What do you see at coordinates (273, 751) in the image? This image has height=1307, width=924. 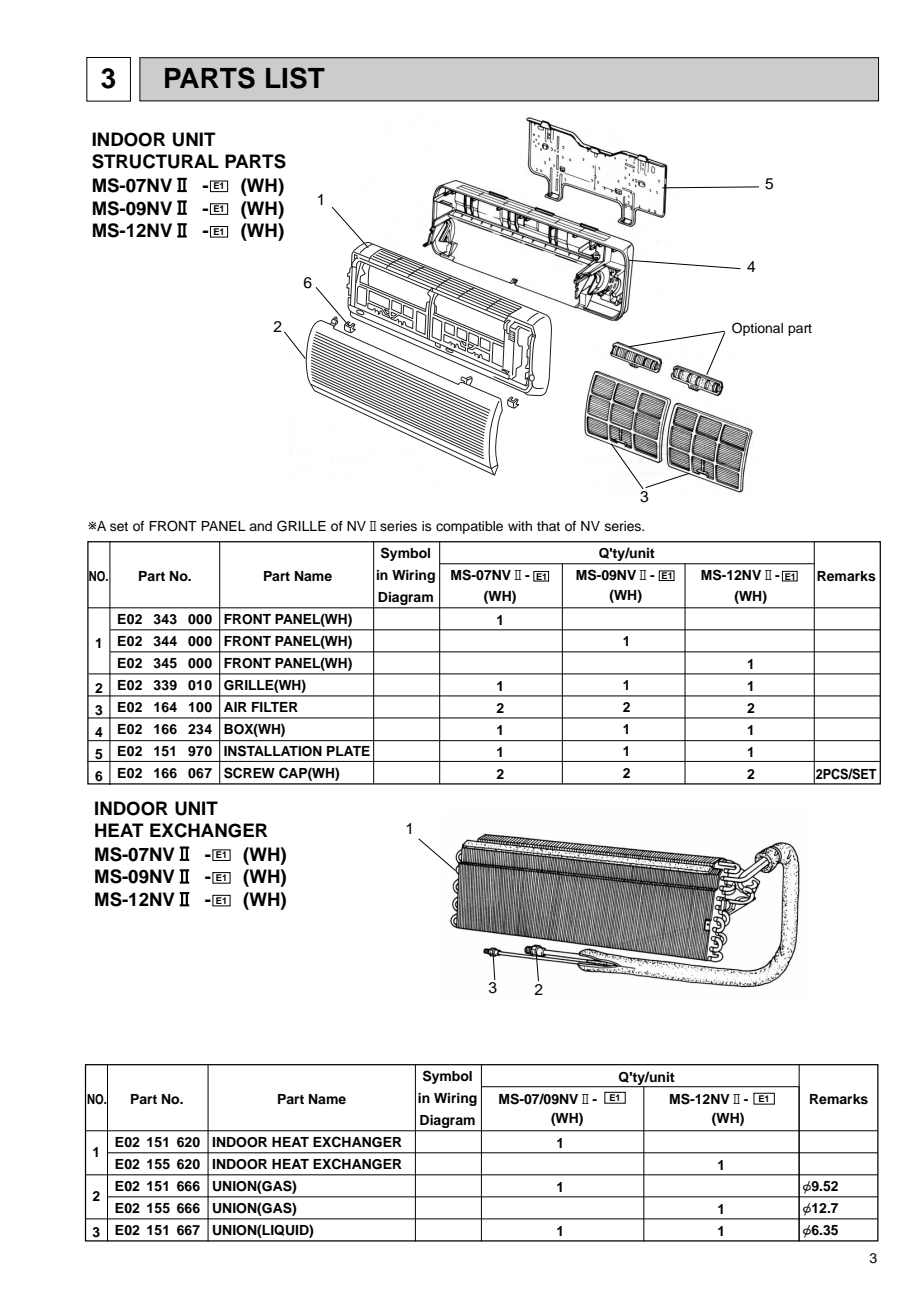 I see `INSTALLATION` at bounding box center [273, 751].
